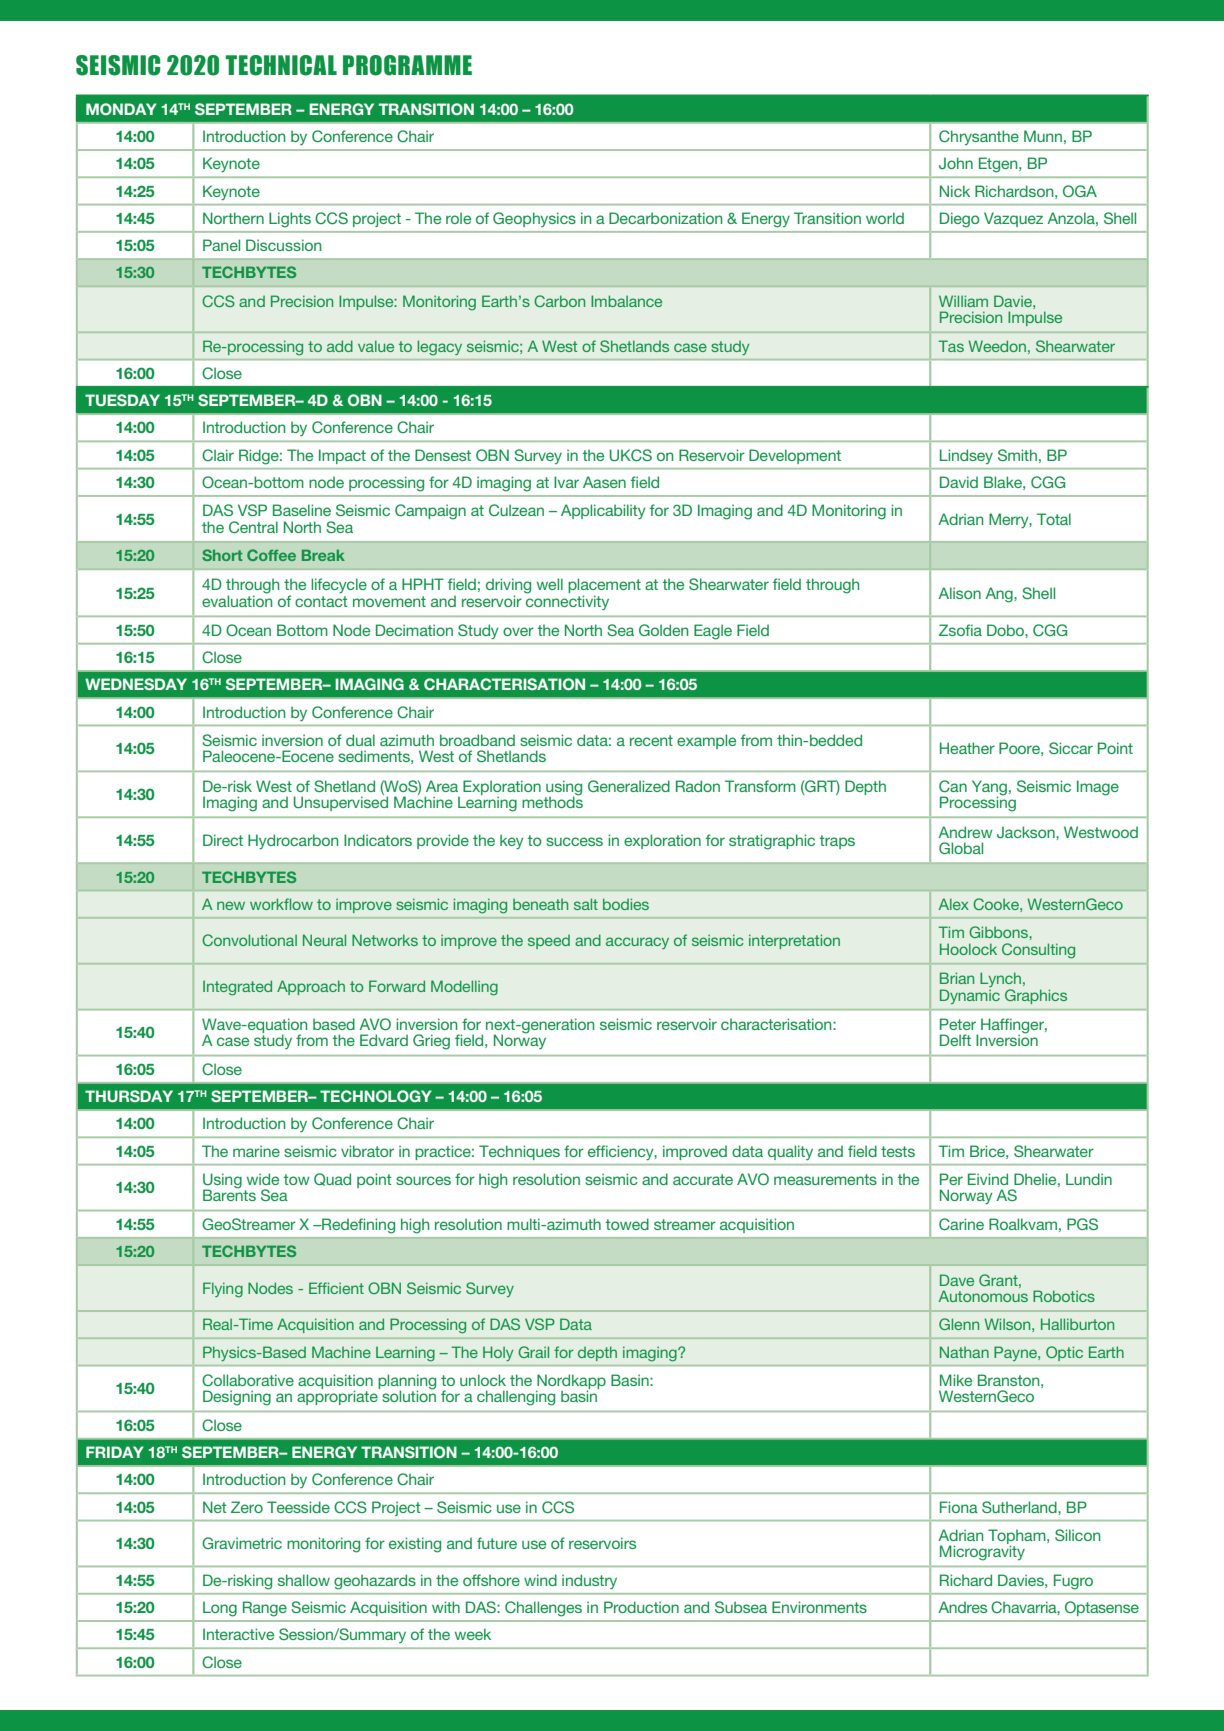  I want to click on Long, so click(220, 1609).
